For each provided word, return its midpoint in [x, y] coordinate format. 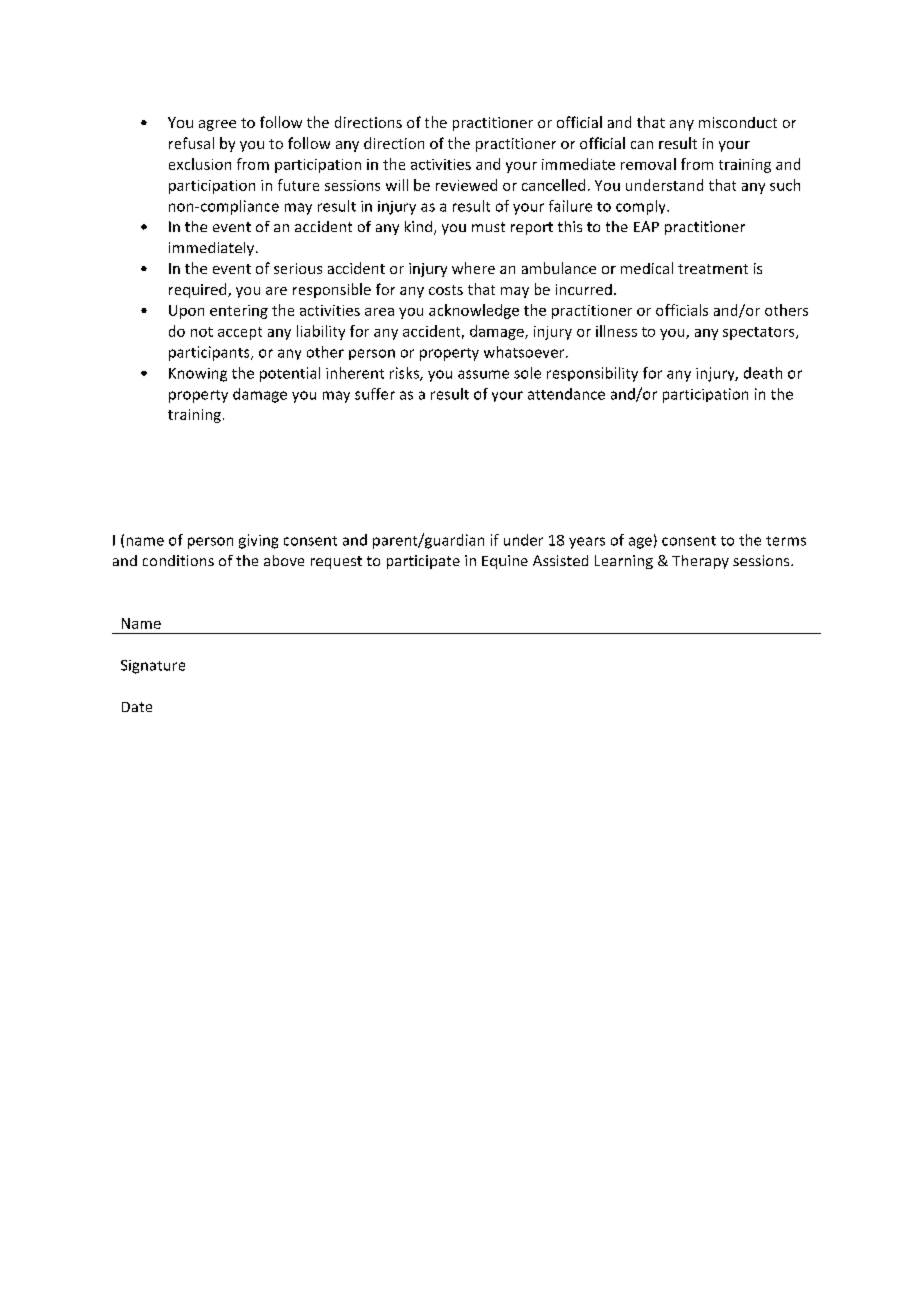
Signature [153, 667]
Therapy [700, 562]
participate [423, 562]
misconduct [738, 122]
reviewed [466, 185]
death [763, 373]
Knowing [198, 375]
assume [483, 374]
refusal [191, 143]
